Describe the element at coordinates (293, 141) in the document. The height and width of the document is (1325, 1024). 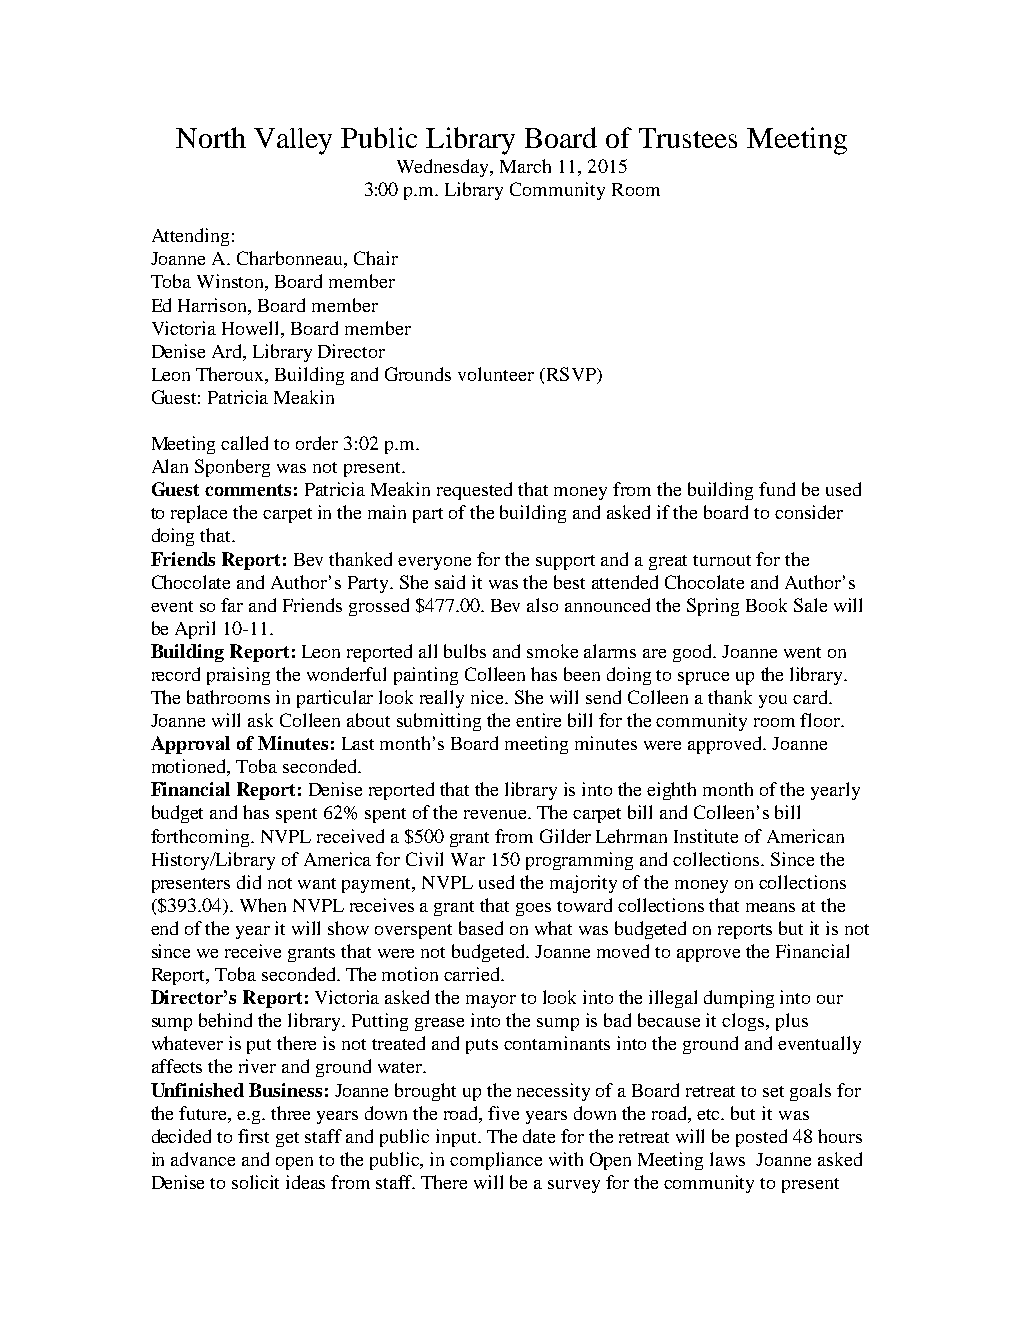
I see `Valley` at that location.
